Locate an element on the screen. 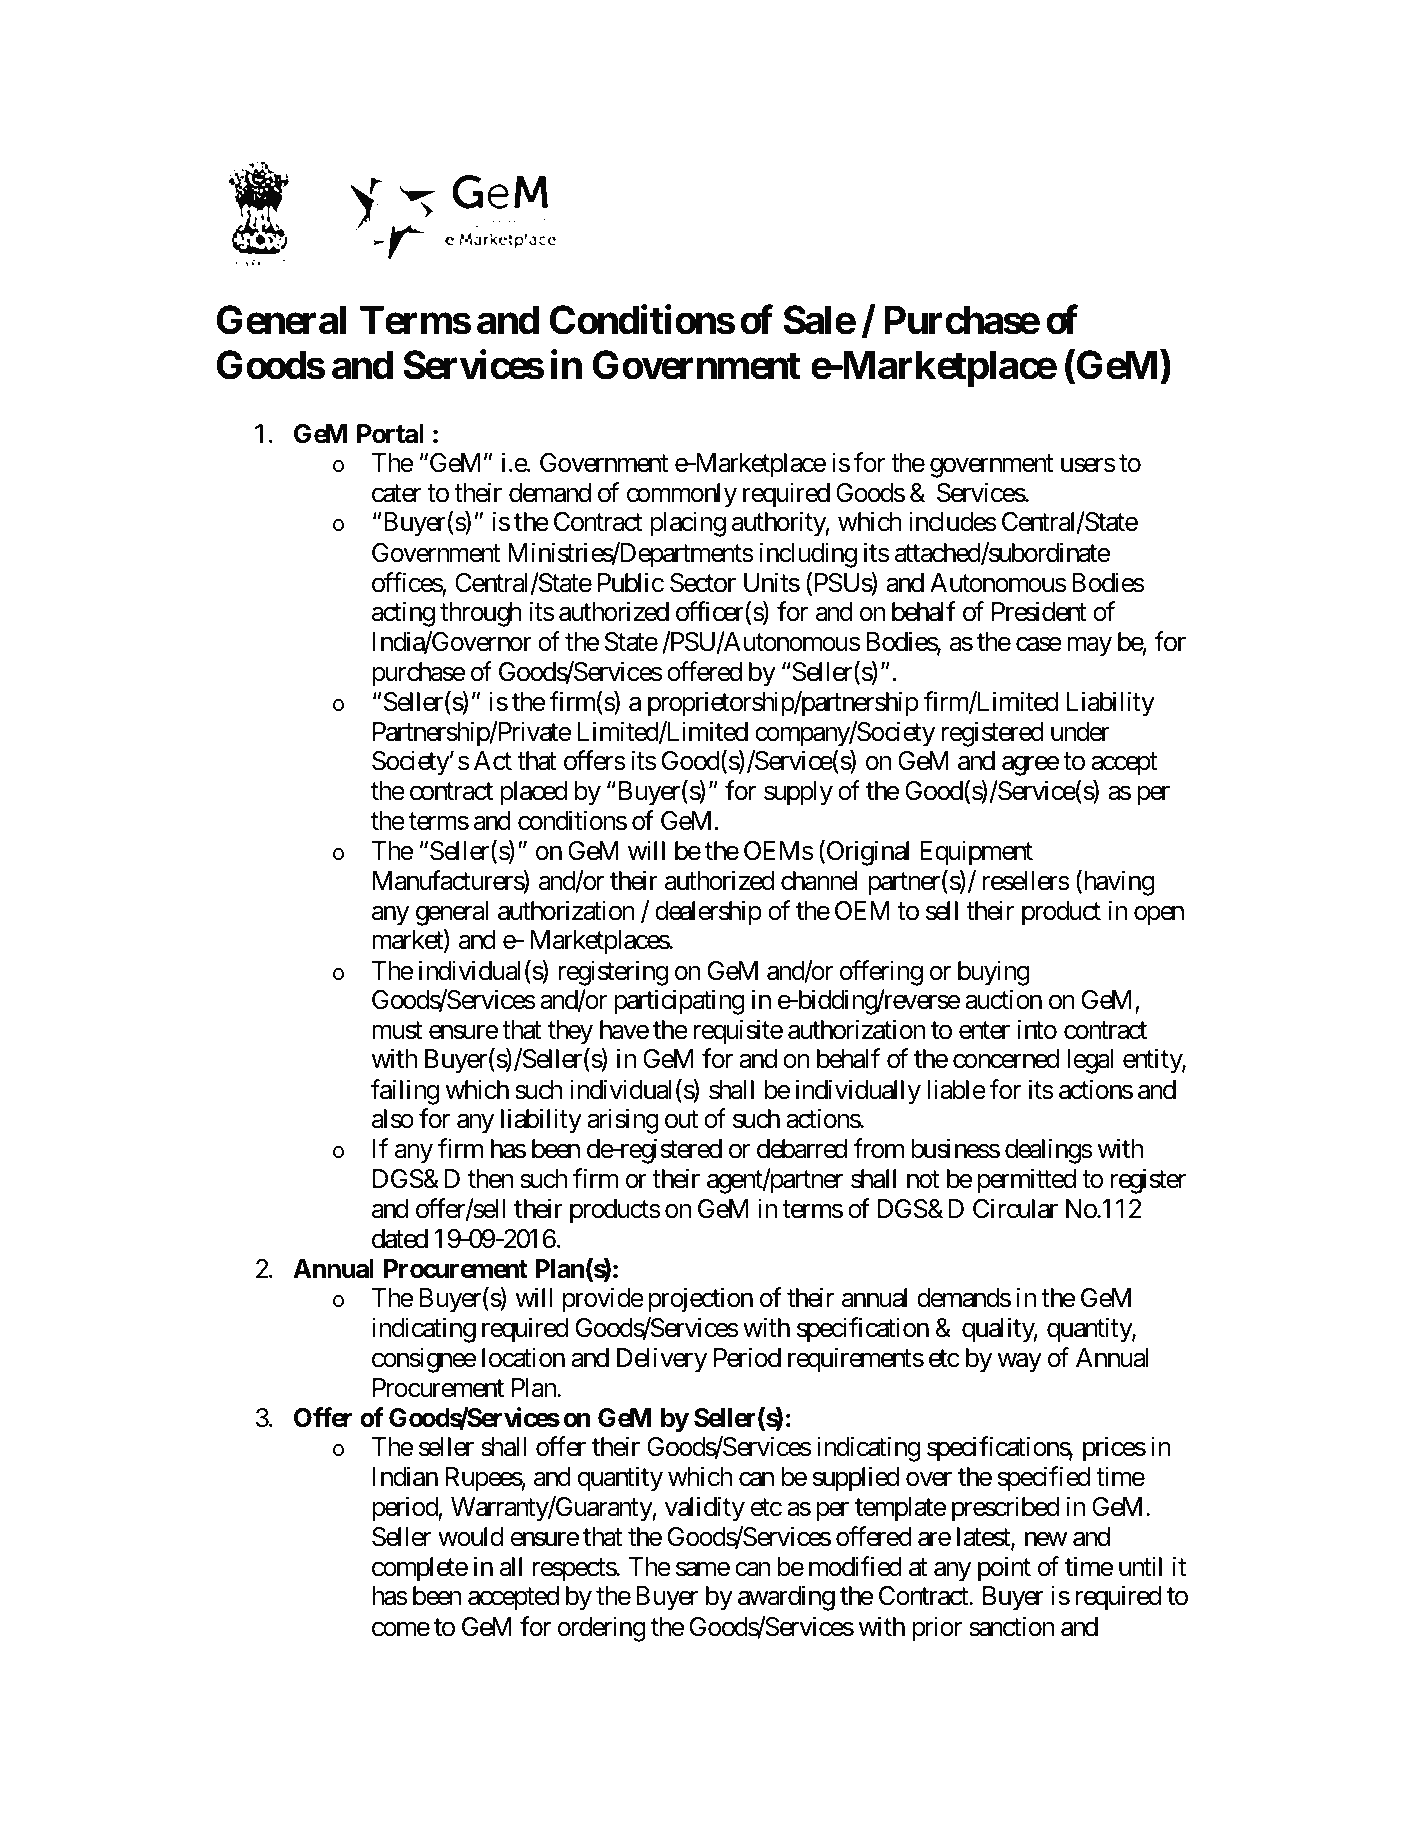  would is located at coordinates (470, 1537).
